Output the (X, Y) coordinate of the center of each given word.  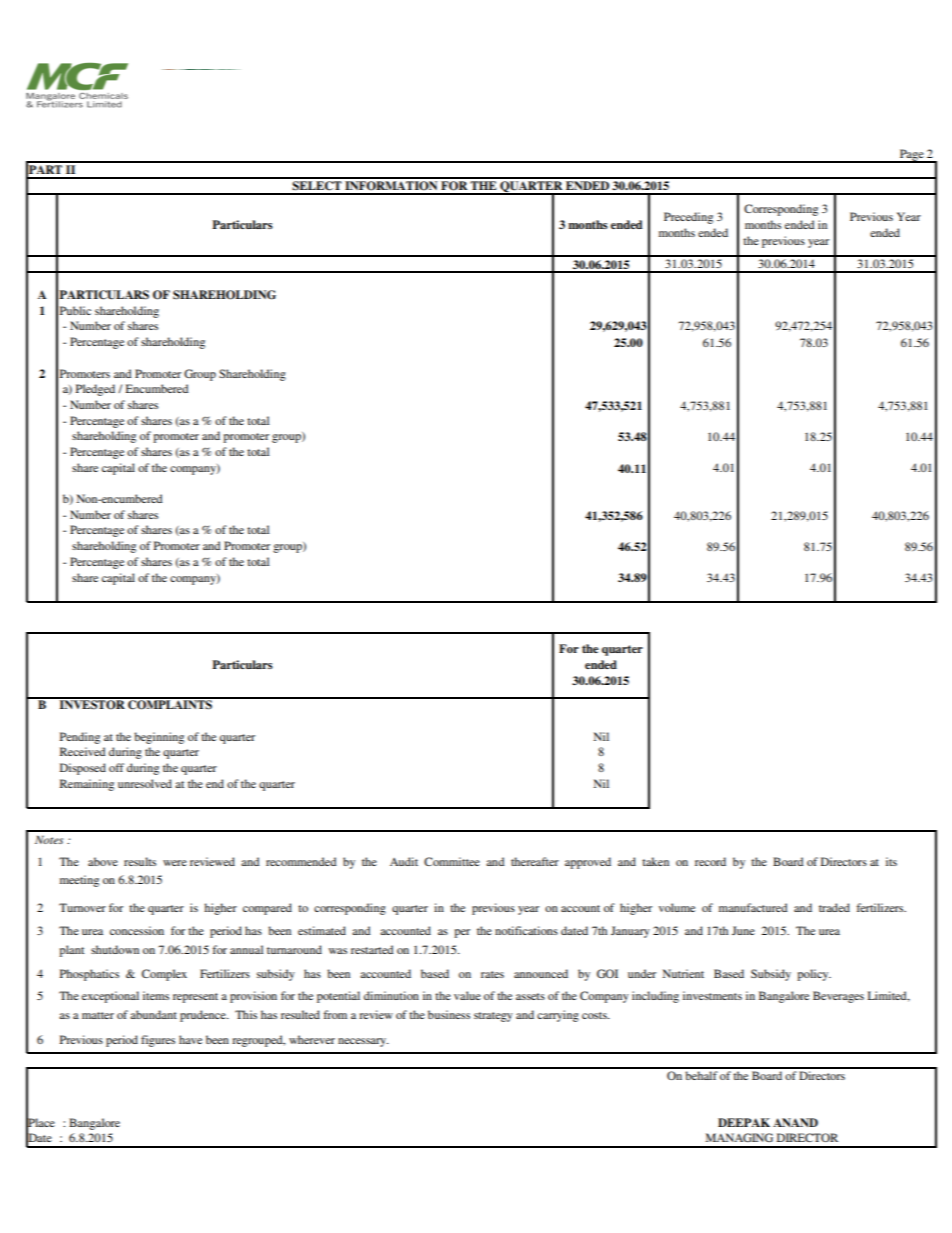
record (710, 861)
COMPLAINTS (170, 704)
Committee (452, 861)
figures (158, 1041)
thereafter (535, 861)
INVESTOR (92, 704)
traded (834, 907)
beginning (159, 738)
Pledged (95, 390)
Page (911, 156)
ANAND (795, 1122)
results (140, 861)
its (891, 861)
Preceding (688, 218)
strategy (493, 1017)
